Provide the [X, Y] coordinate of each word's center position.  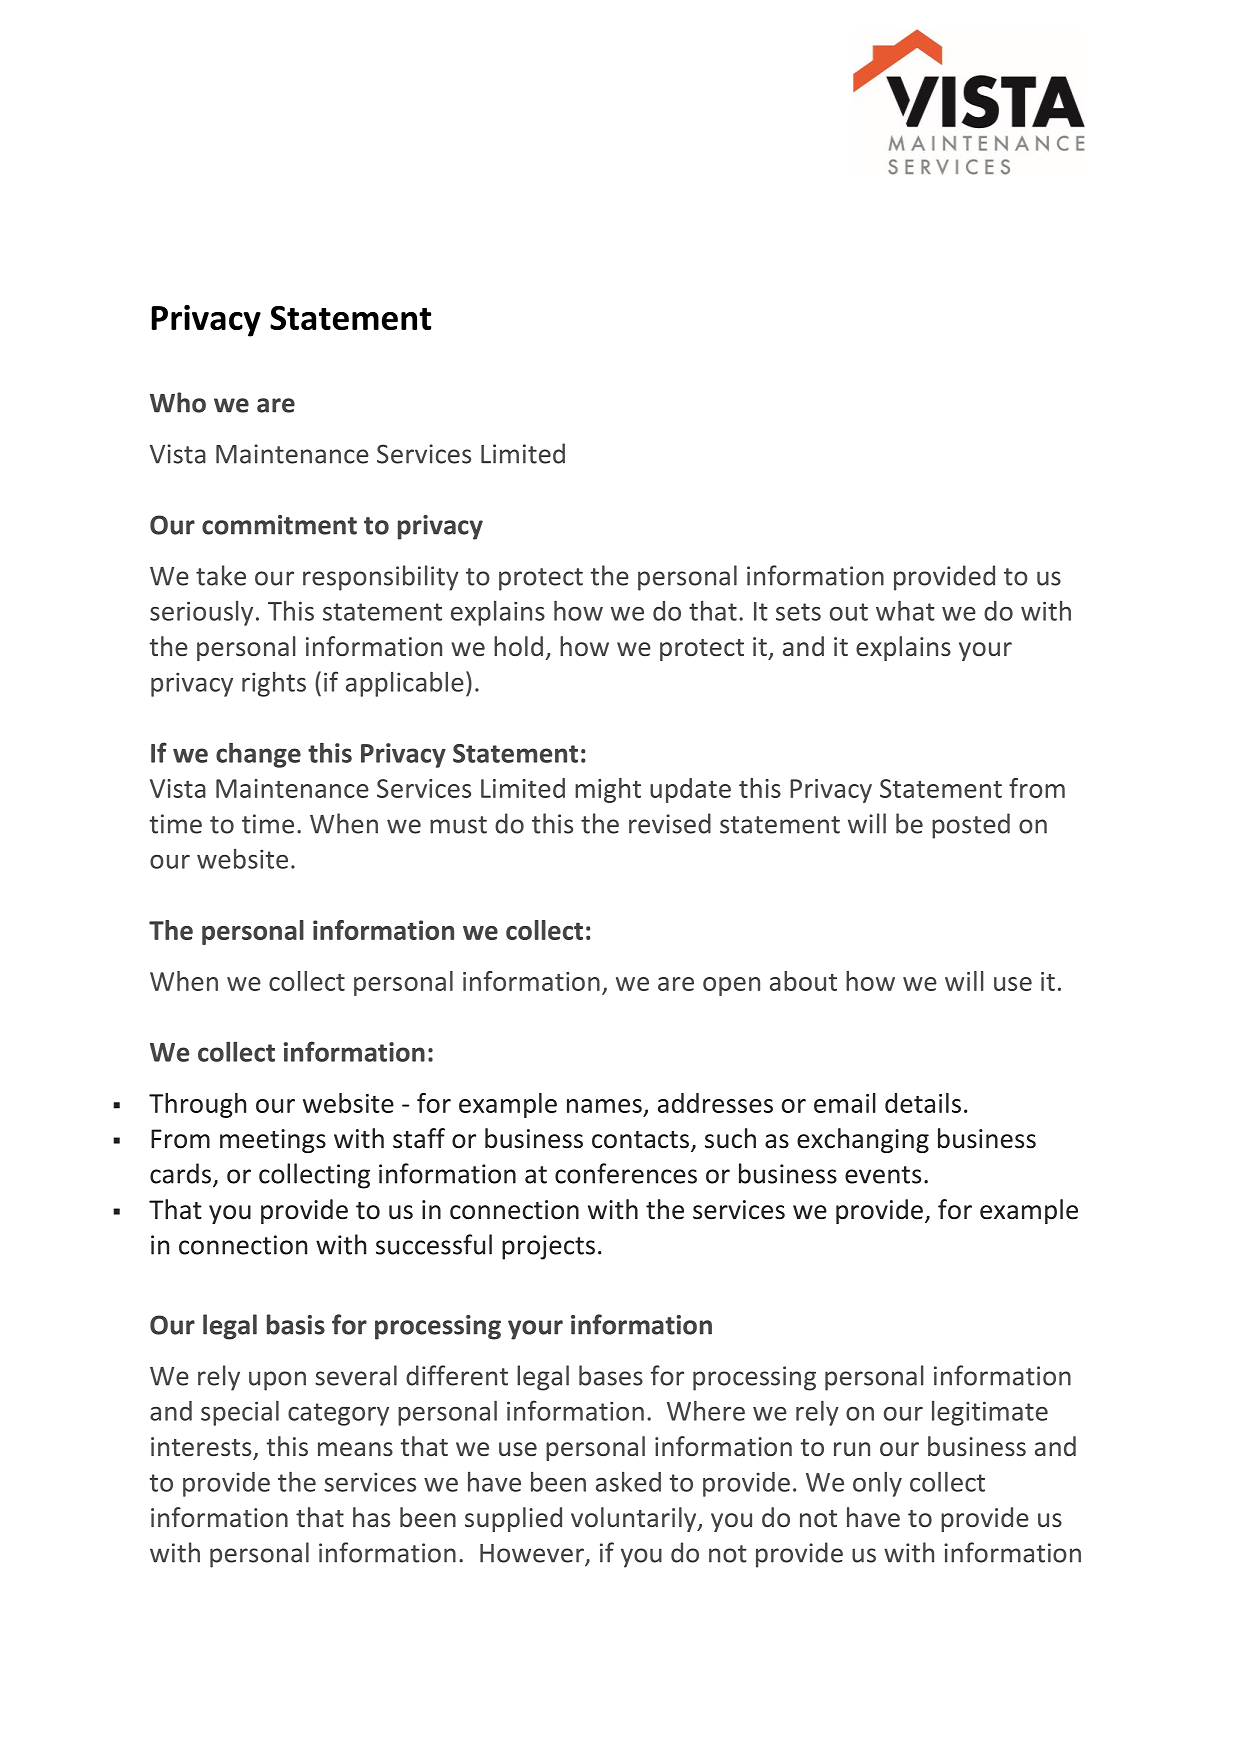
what [905, 610]
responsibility [381, 578]
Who [178, 402]
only [877, 1484]
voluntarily [635, 1519]
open [731, 986]
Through [197, 1105]
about [803, 981]
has [371, 1517]
